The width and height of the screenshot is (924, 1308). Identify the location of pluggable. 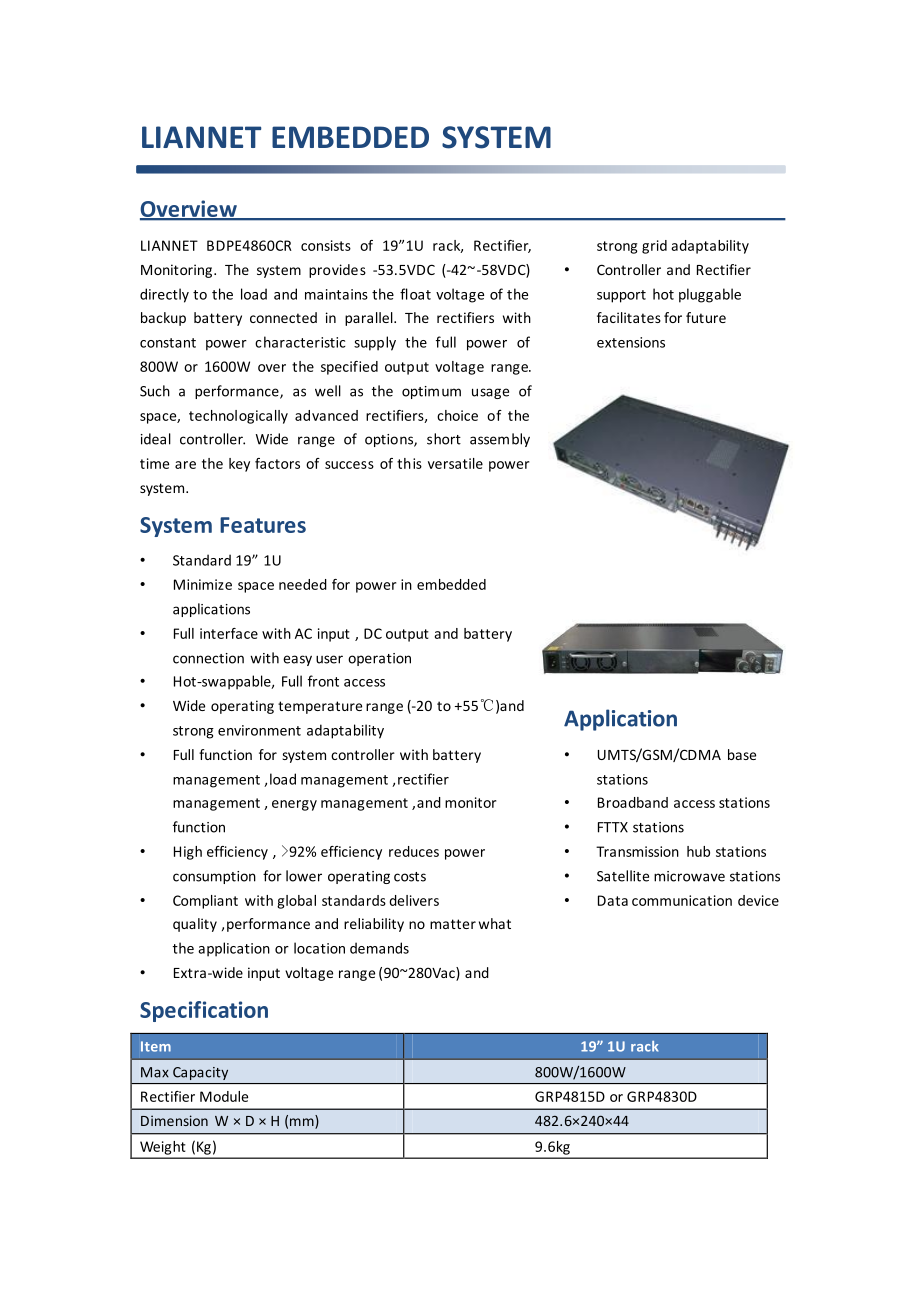
(710, 295).
